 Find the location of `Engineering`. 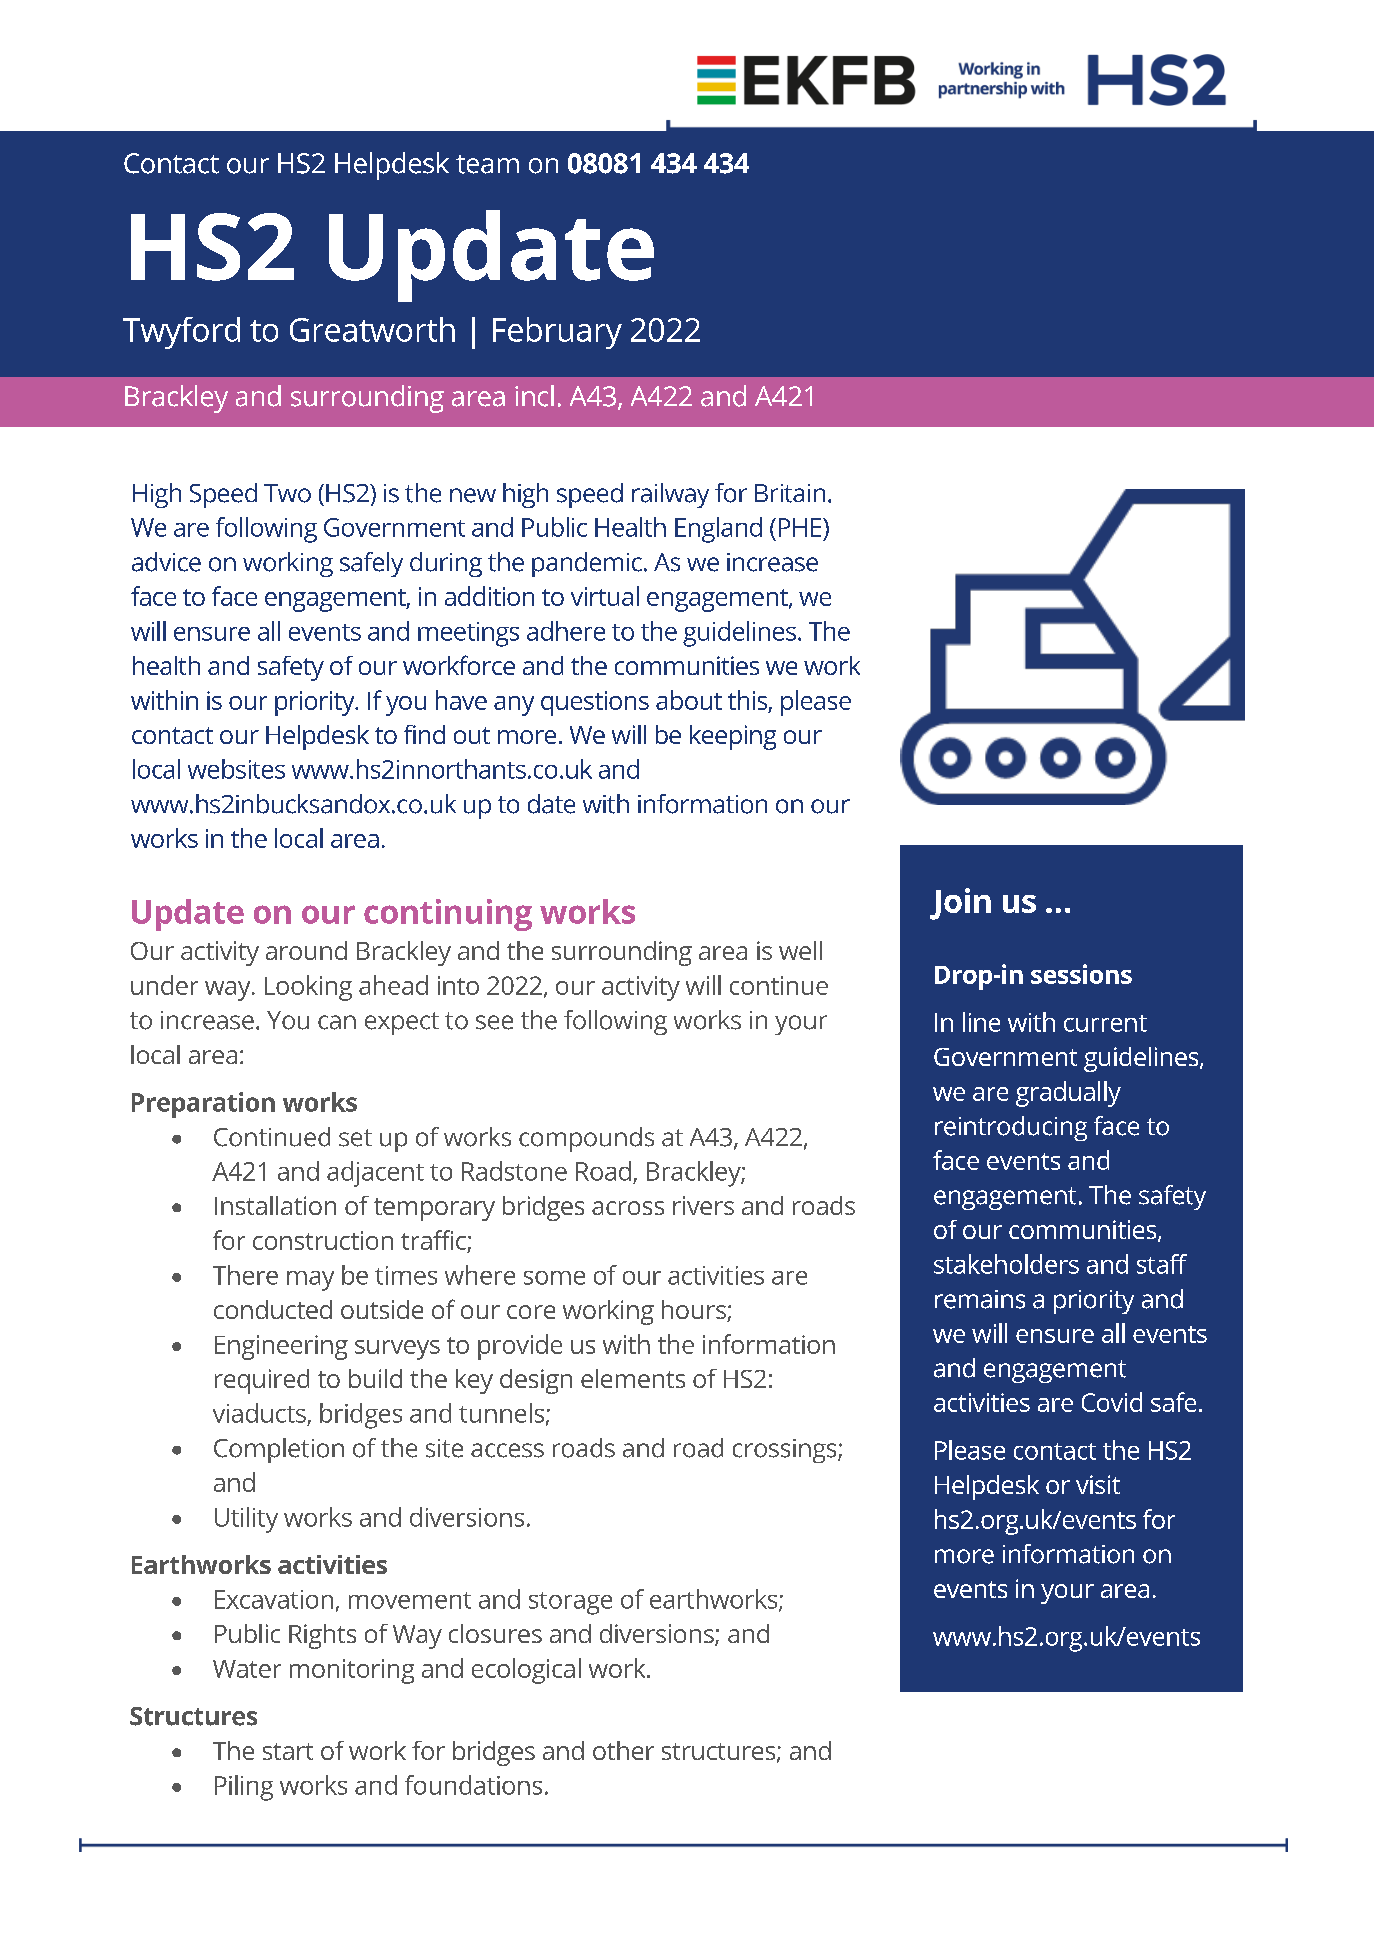

Engineering is located at coordinates (281, 1347).
